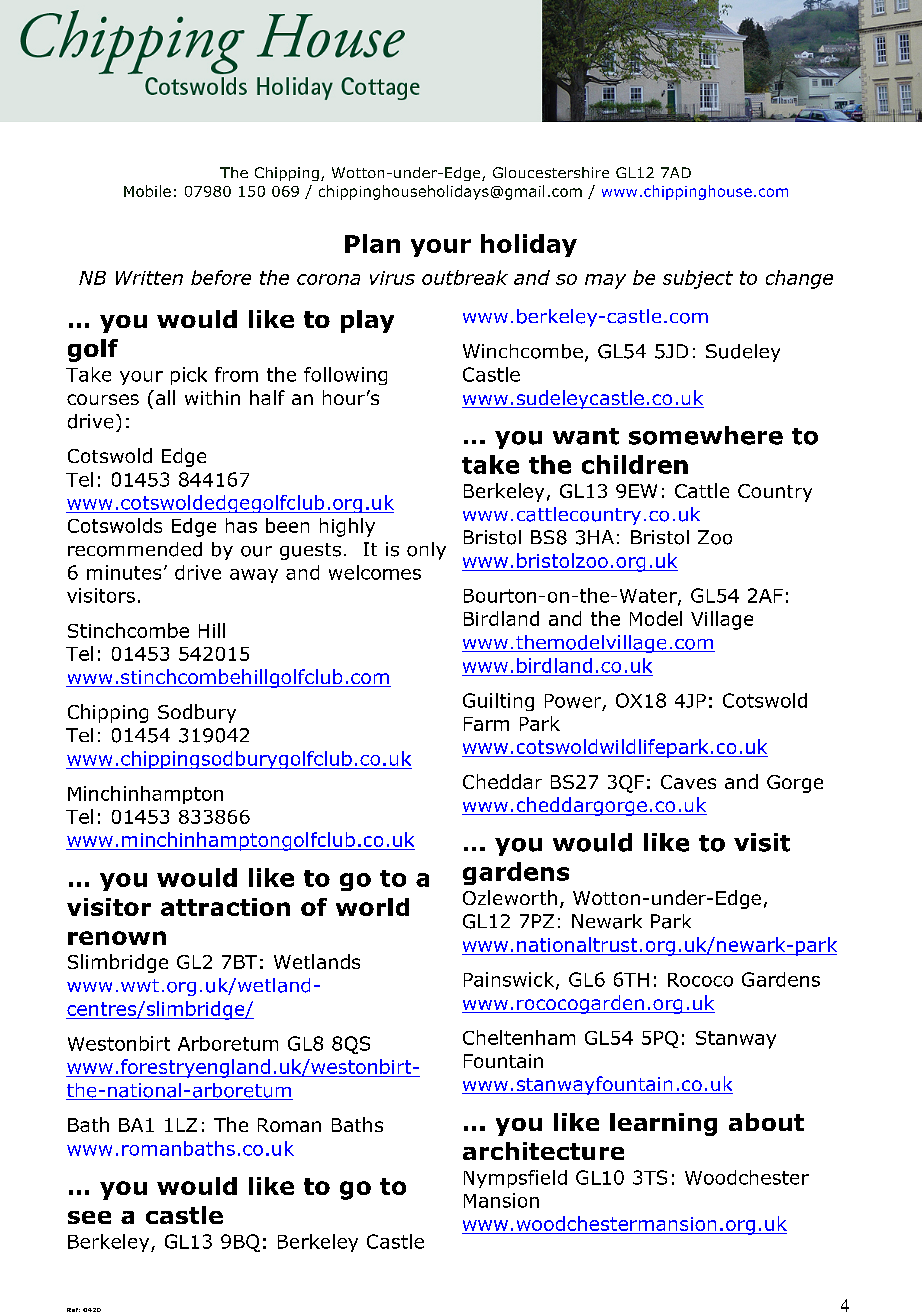 The height and width of the screenshot is (1316, 922). What do you see at coordinates (73, 1310) in the screenshot?
I see `Ref` at bounding box center [73, 1310].
